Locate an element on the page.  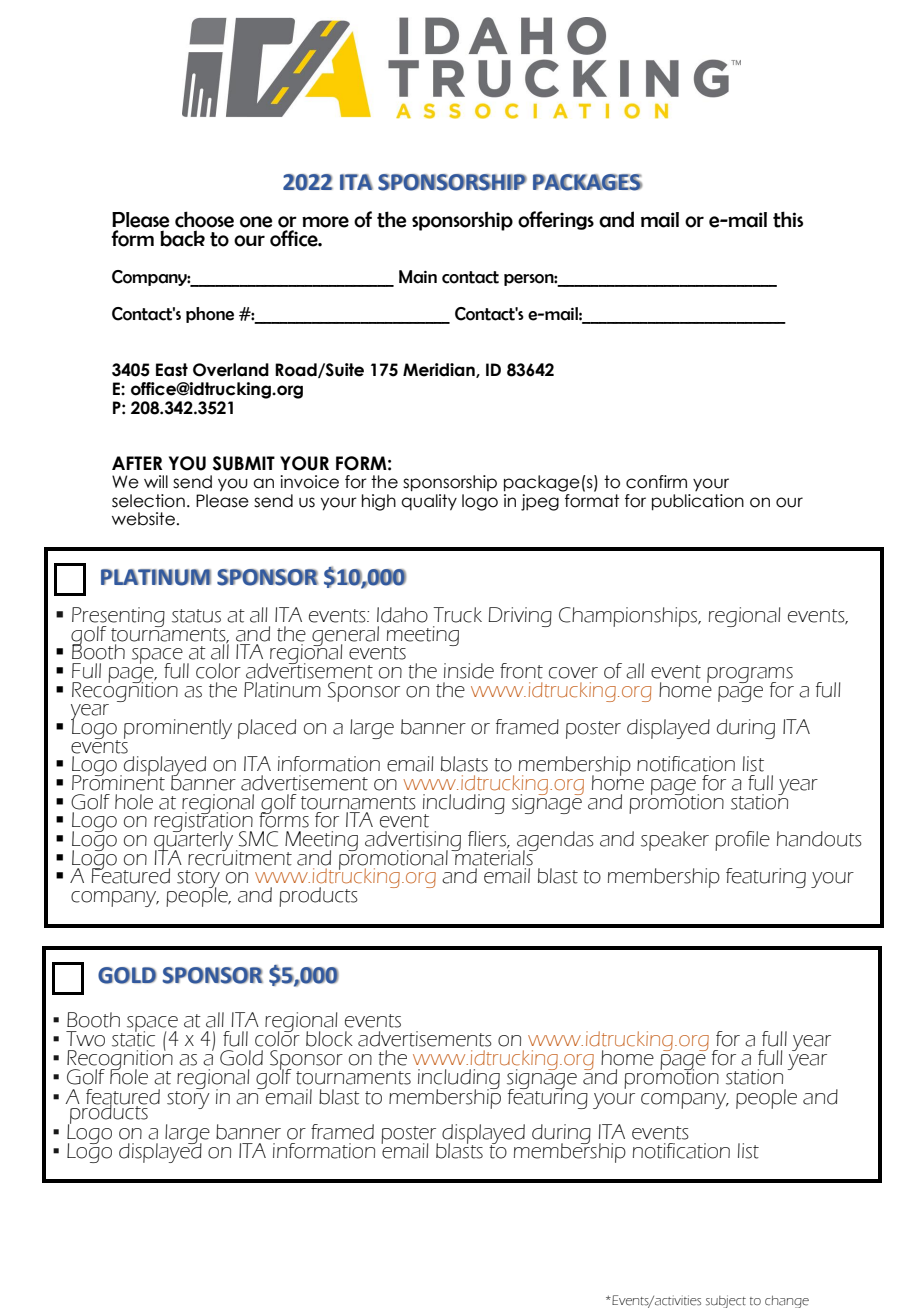
fliers is located at coordinates (488, 840).
